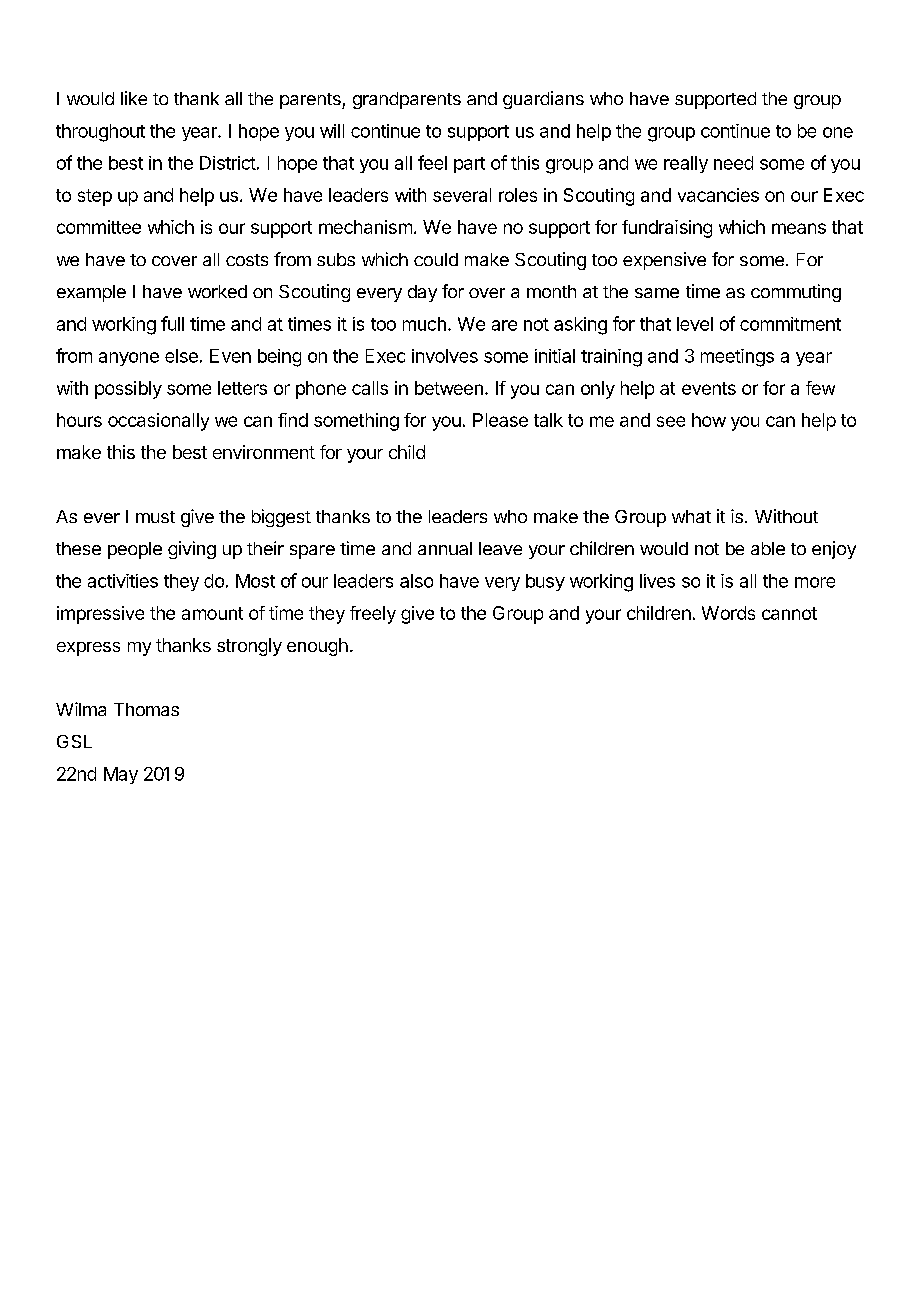 This screenshot has height=1307, width=924. What do you see at coordinates (500, 420) in the screenshot?
I see `Please` at bounding box center [500, 420].
